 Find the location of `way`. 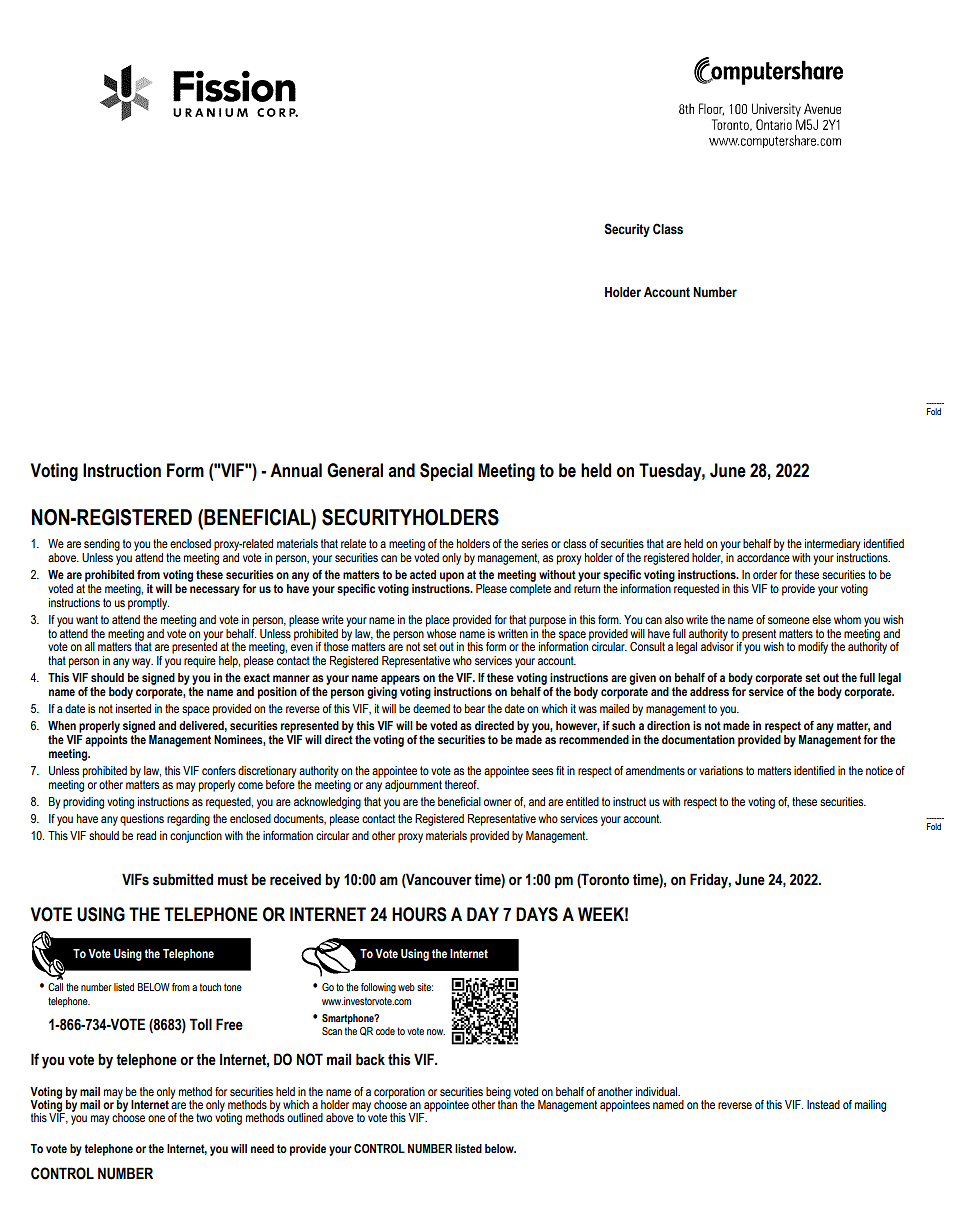

way is located at coordinates (142, 663).
